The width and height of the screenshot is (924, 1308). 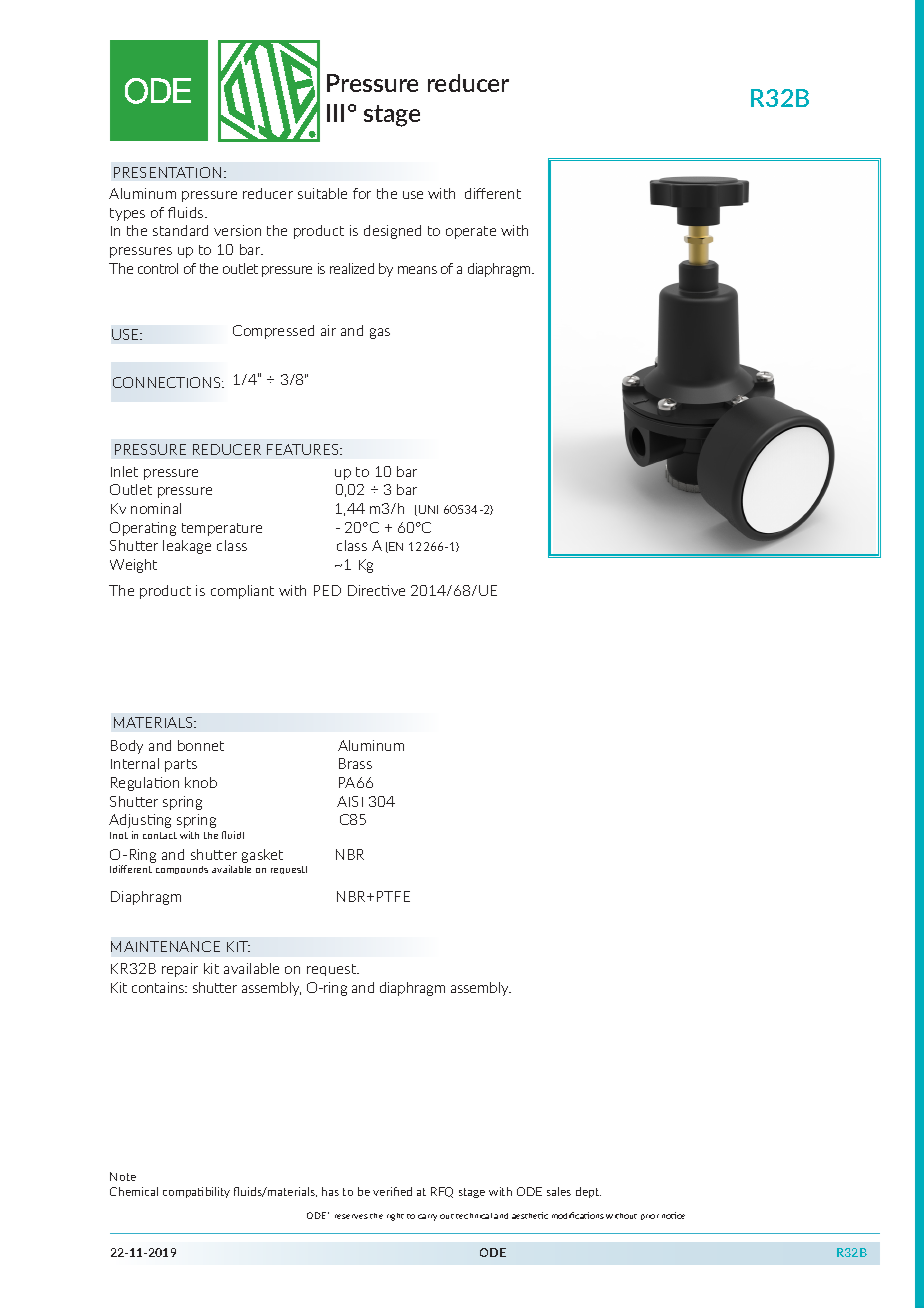 What do you see at coordinates (471, 232) in the screenshot?
I see `operate` at bounding box center [471, 232].
